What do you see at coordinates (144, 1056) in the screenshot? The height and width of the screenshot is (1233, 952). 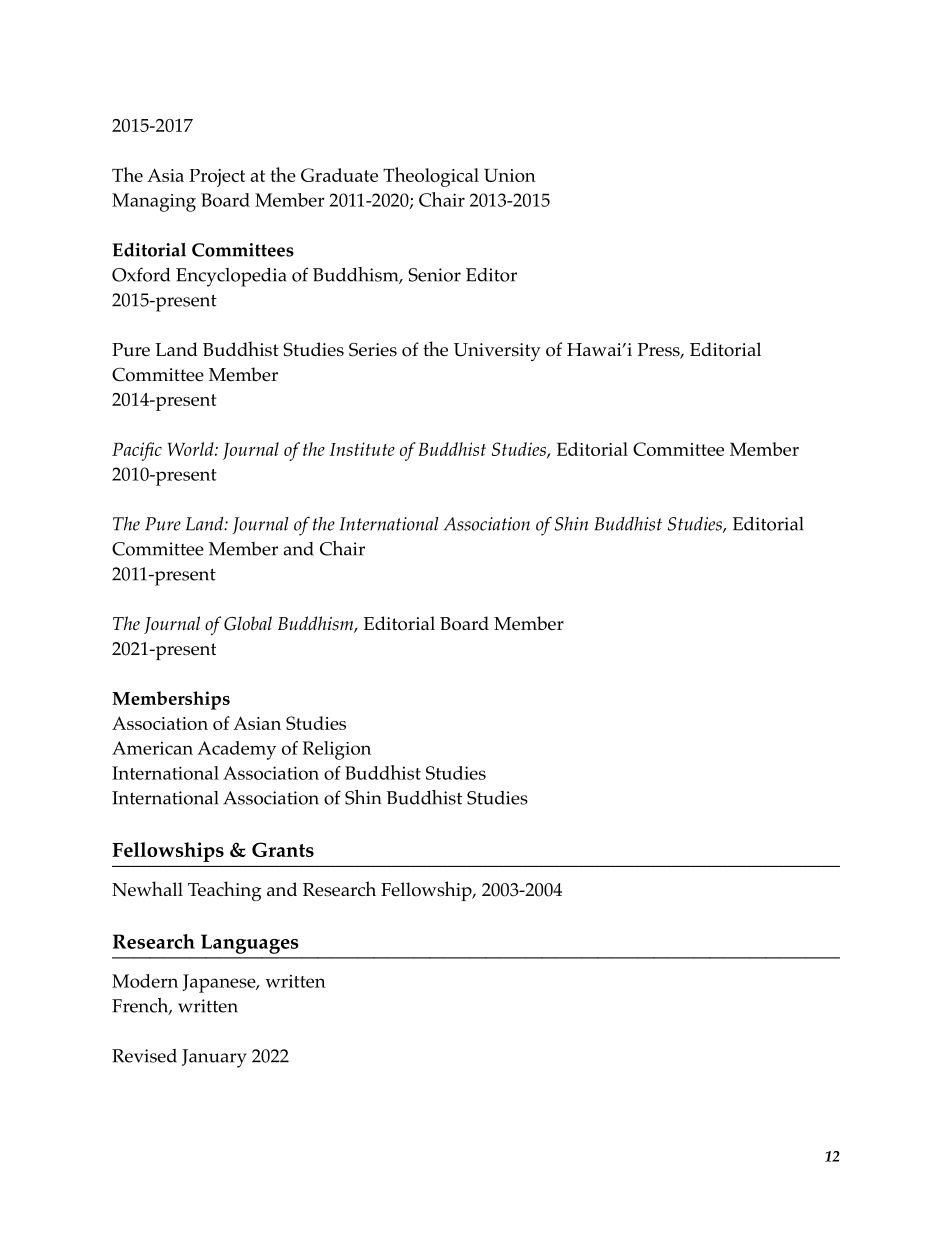 I see `Revised` at bounding box center [144, 1056].
